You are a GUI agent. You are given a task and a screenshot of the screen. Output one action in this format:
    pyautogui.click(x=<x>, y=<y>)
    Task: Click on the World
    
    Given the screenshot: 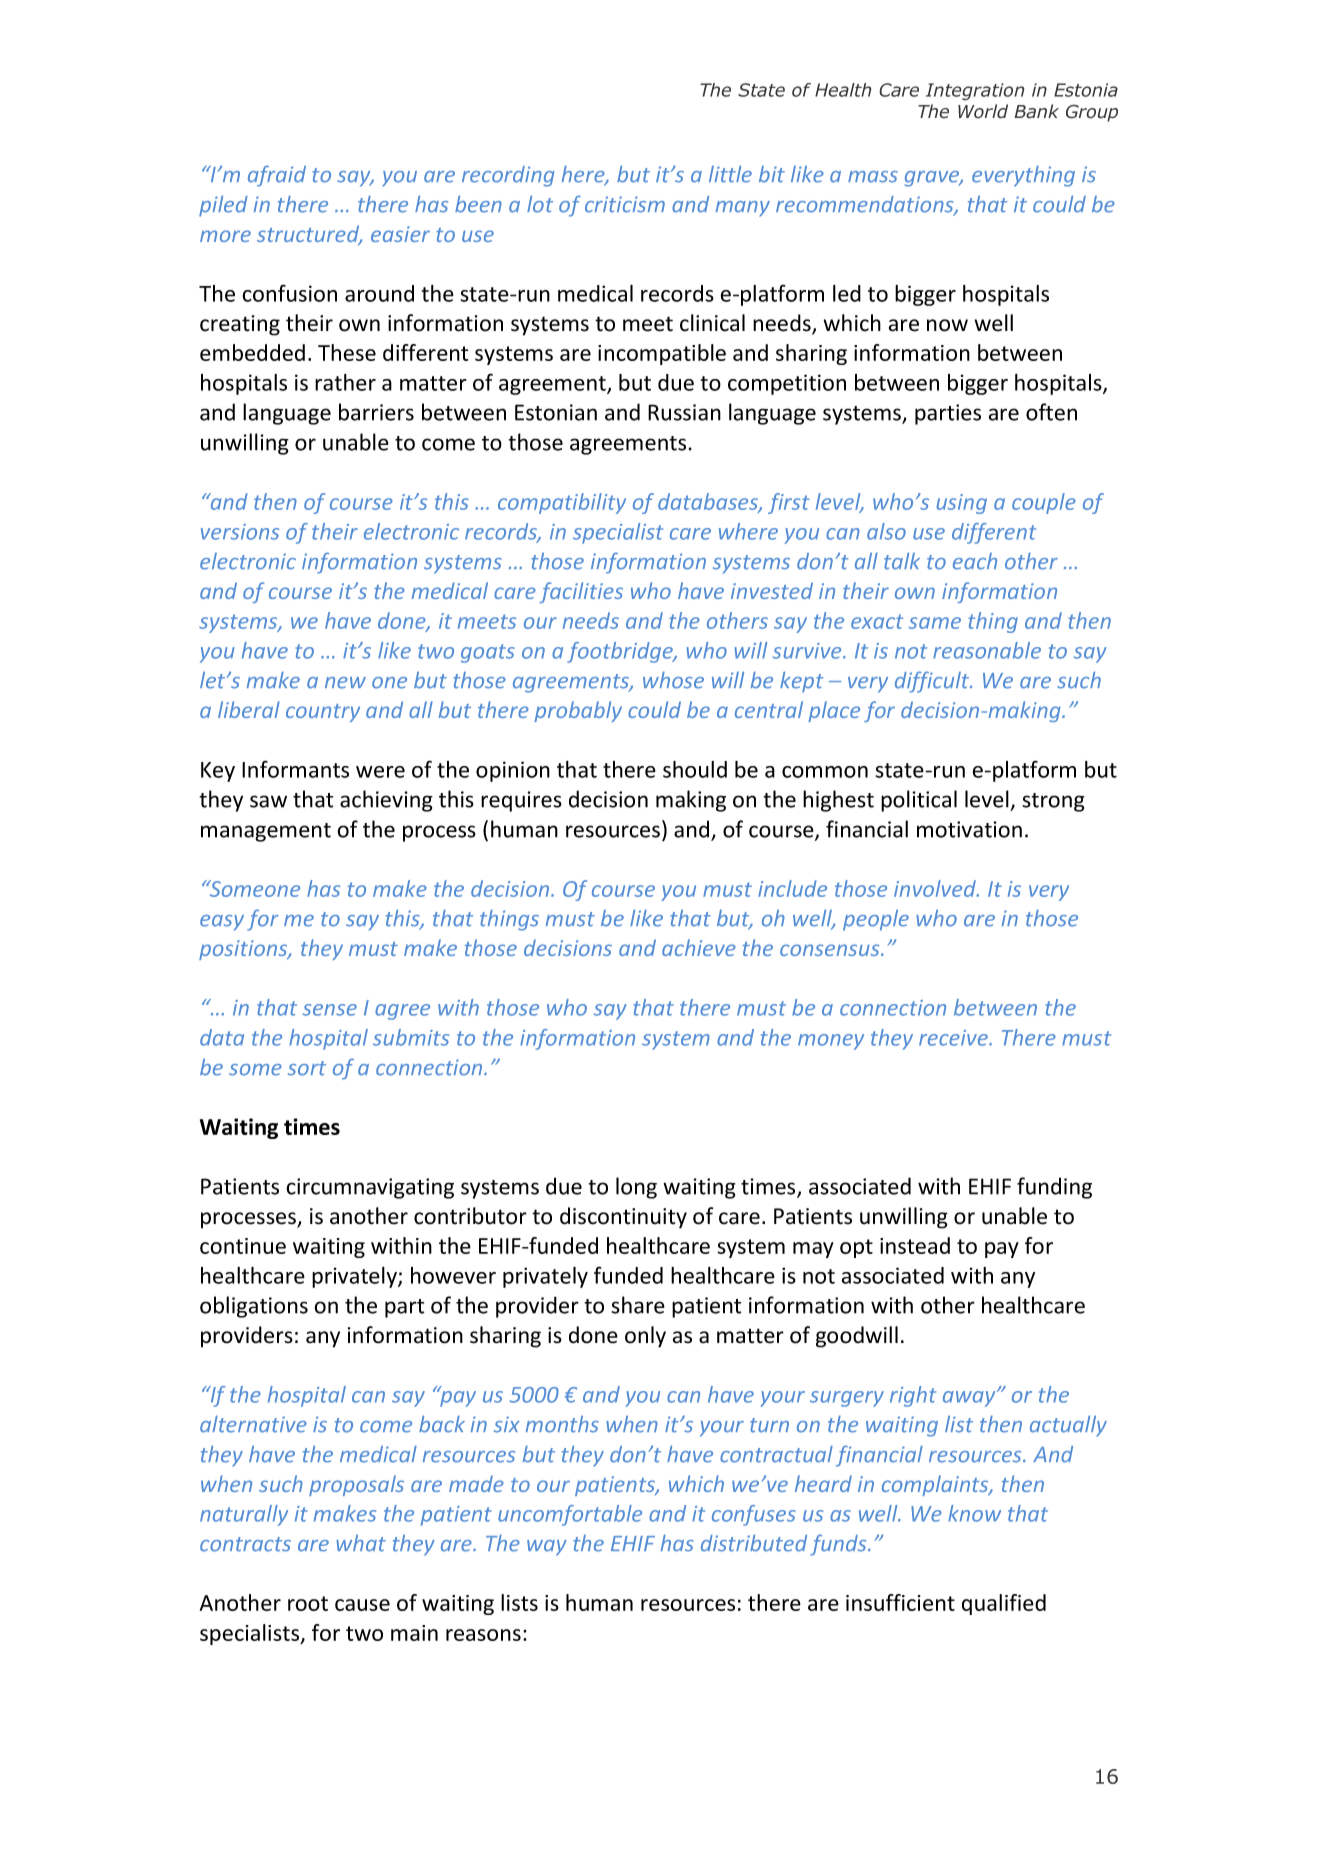 What is the action you would take?
    pyautogui.click(x=983, y=111)
